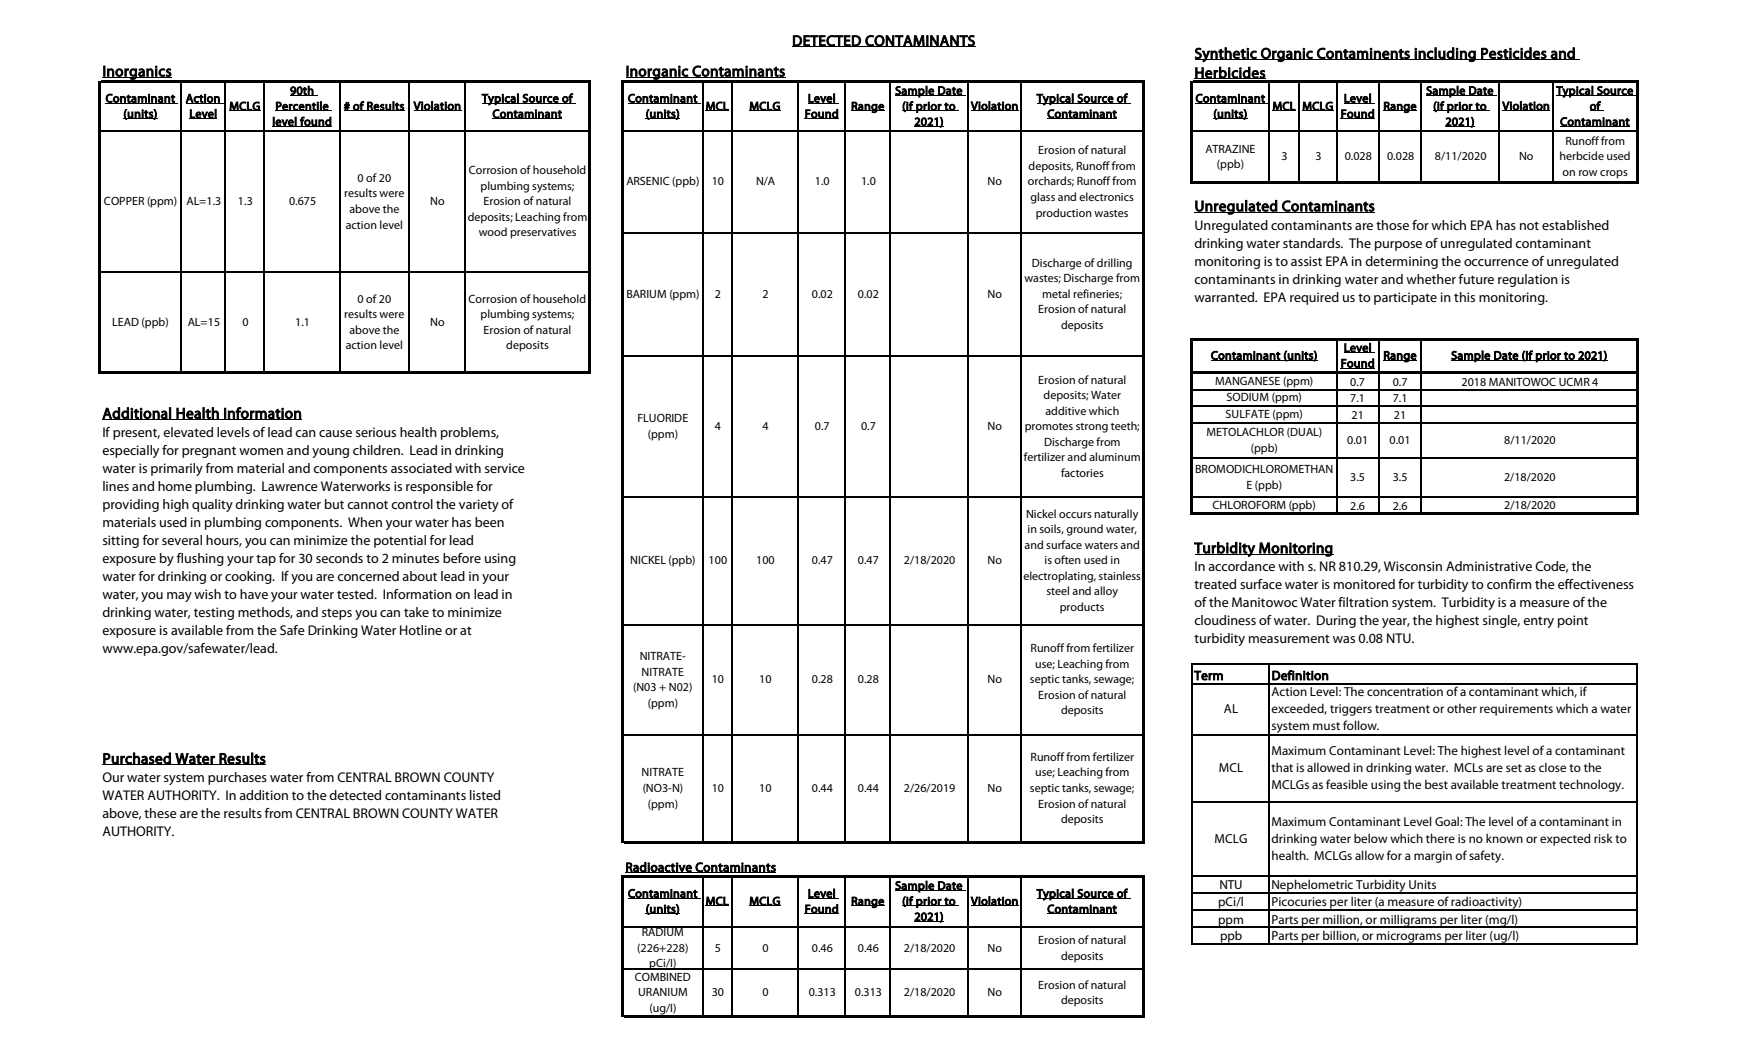 This page has height=1055, width=1737. I want to click on including, so click(1445, 54).
